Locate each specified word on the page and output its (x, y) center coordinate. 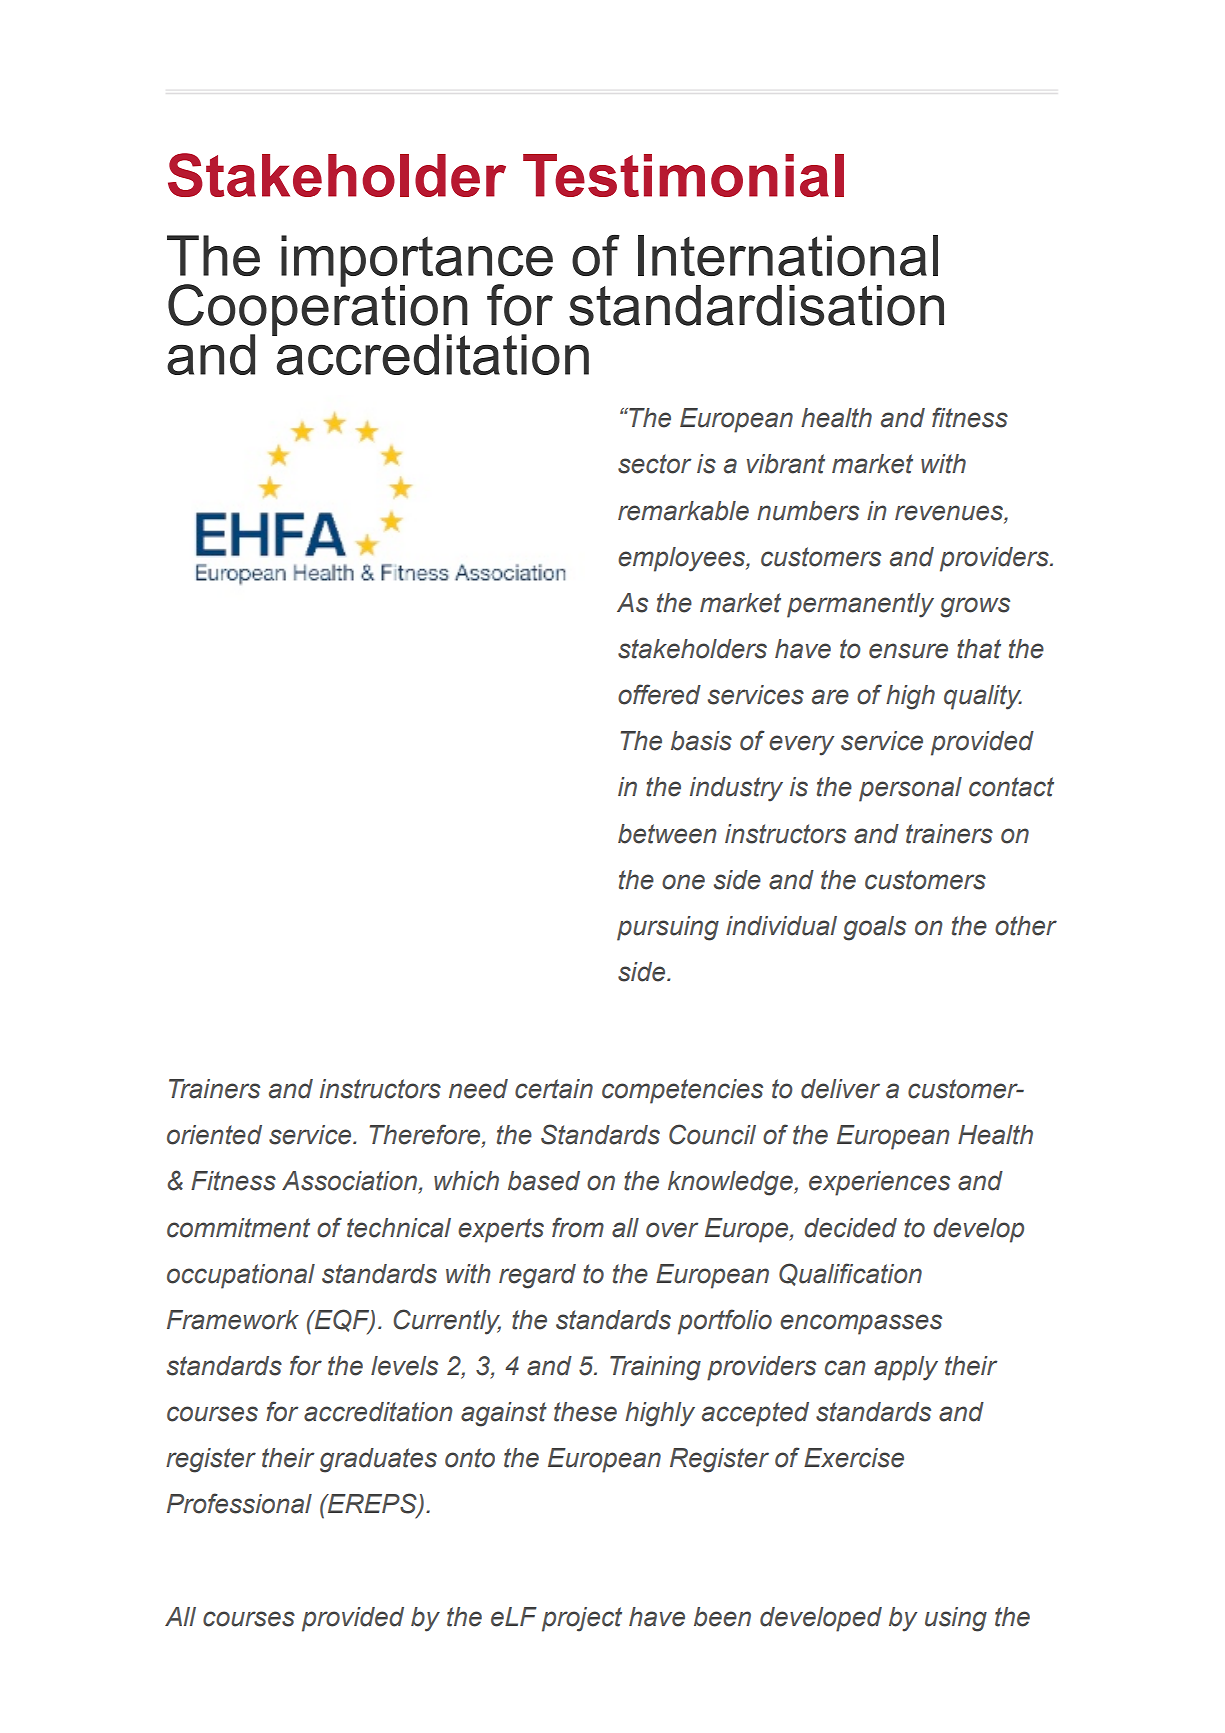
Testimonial (683, 175)
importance (417, 262)
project (582, 1619)
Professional (239, 1503)
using (956, 1619)
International (788, 255)
